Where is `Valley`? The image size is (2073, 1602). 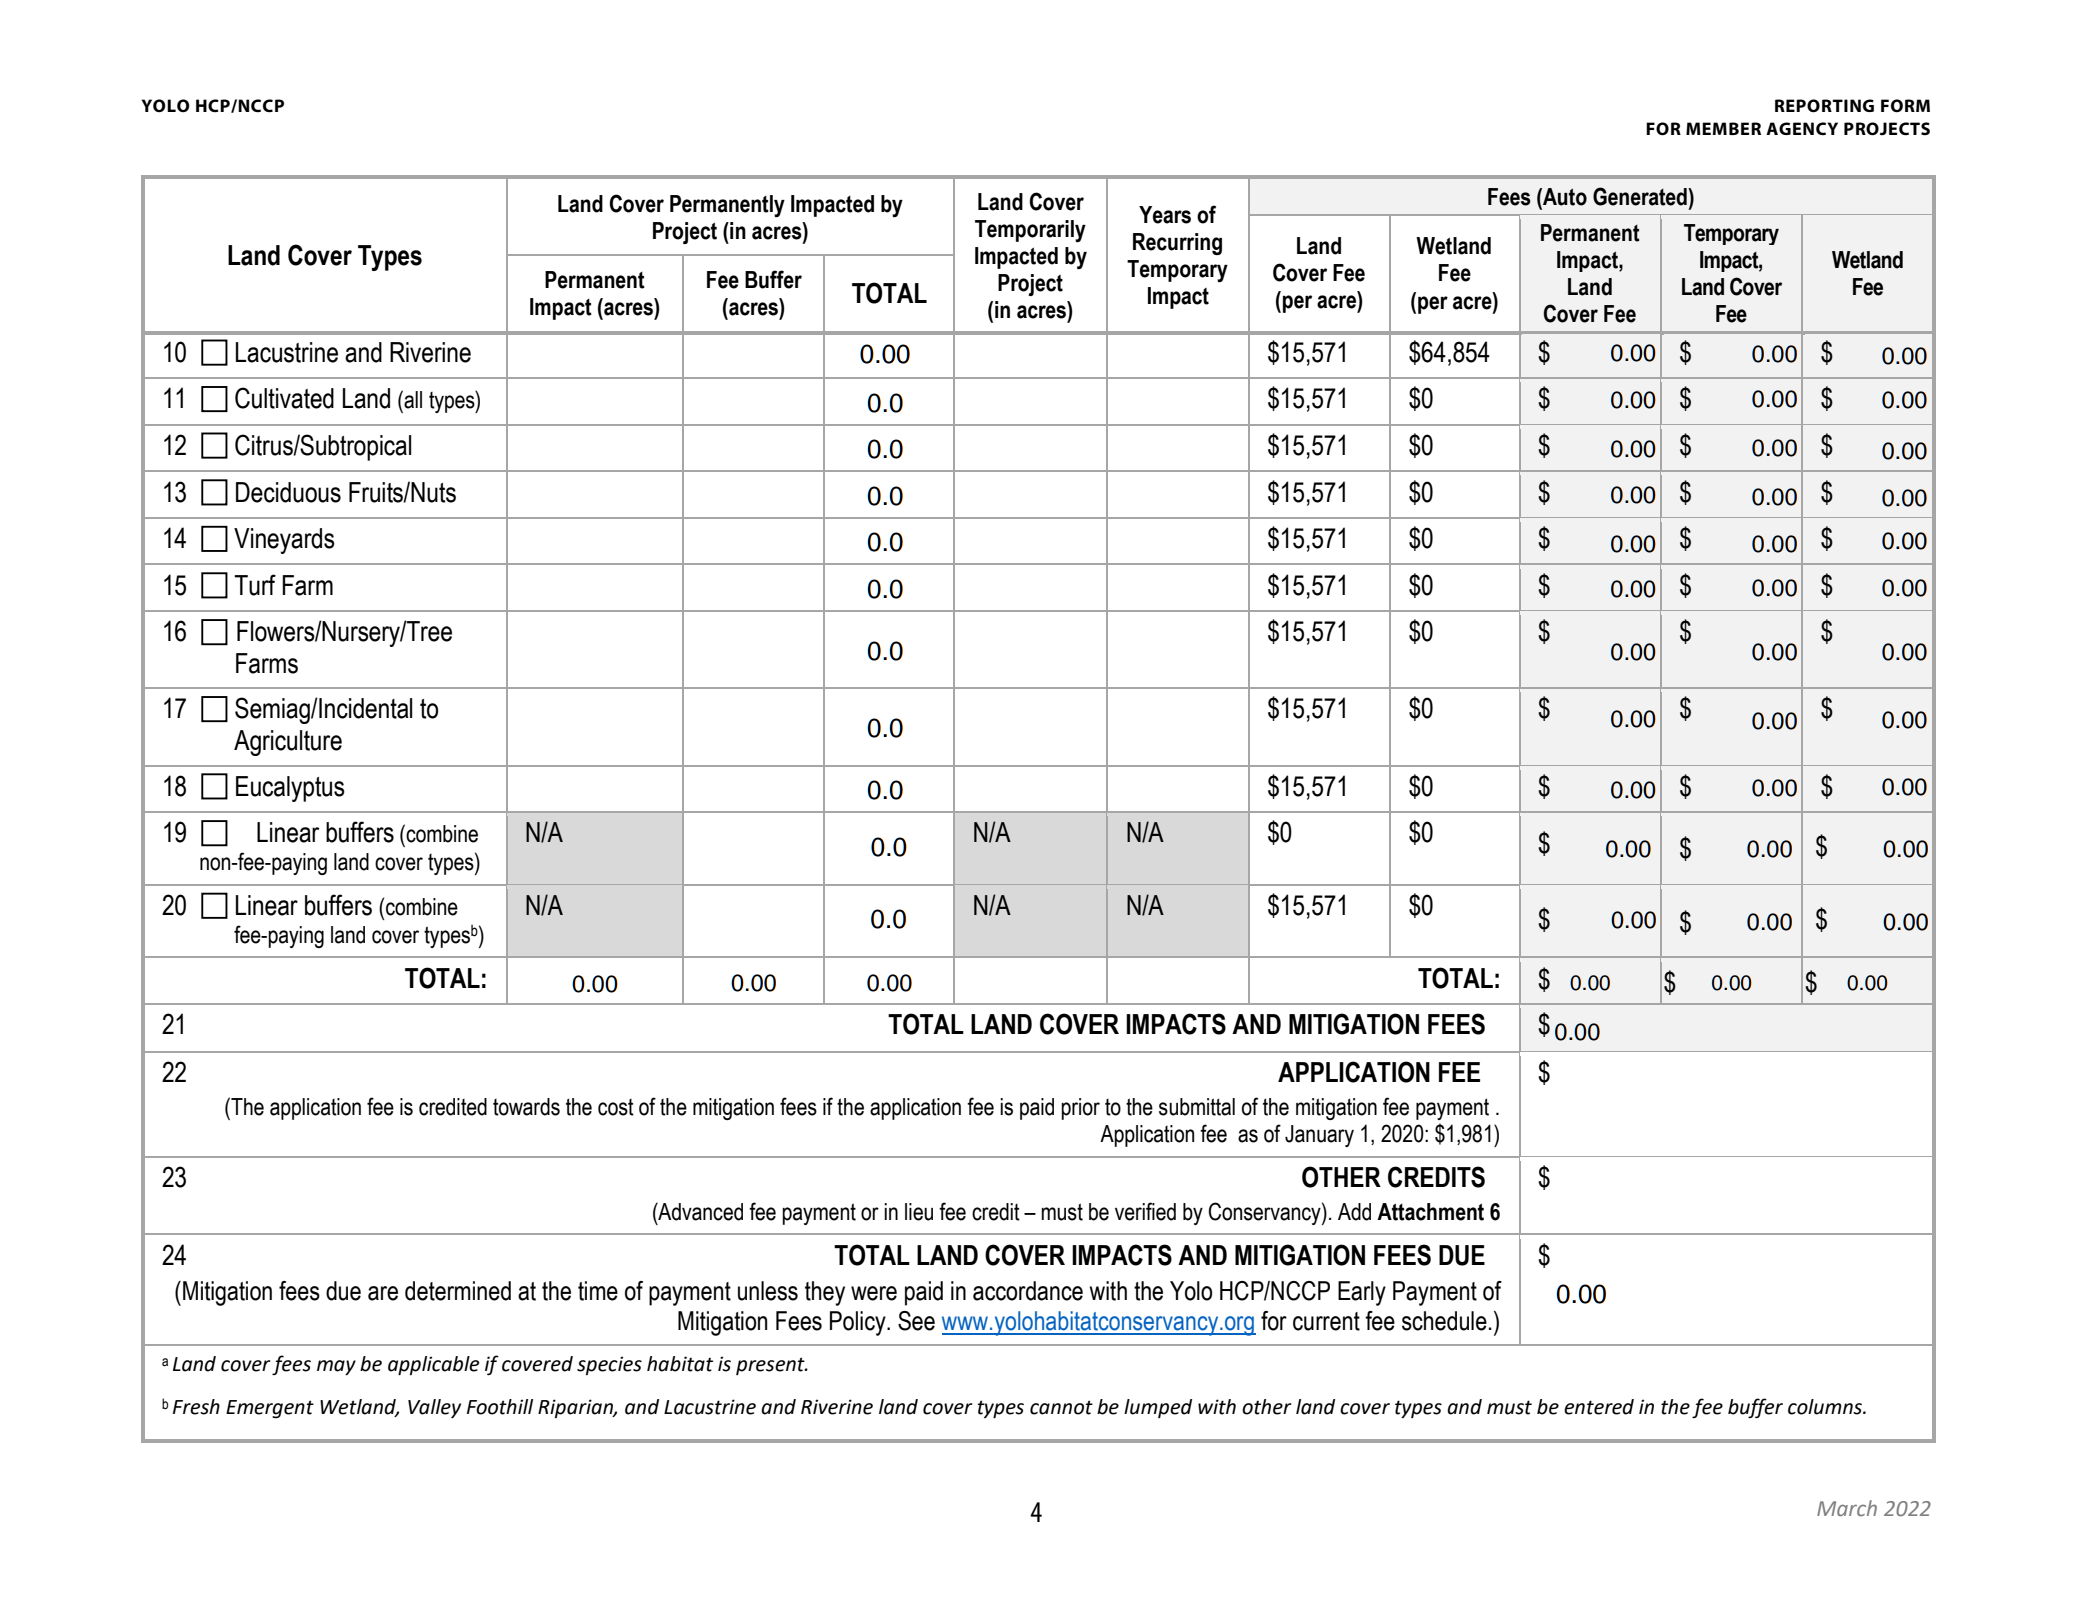 Valley is located at coordinates (434, 1408).
